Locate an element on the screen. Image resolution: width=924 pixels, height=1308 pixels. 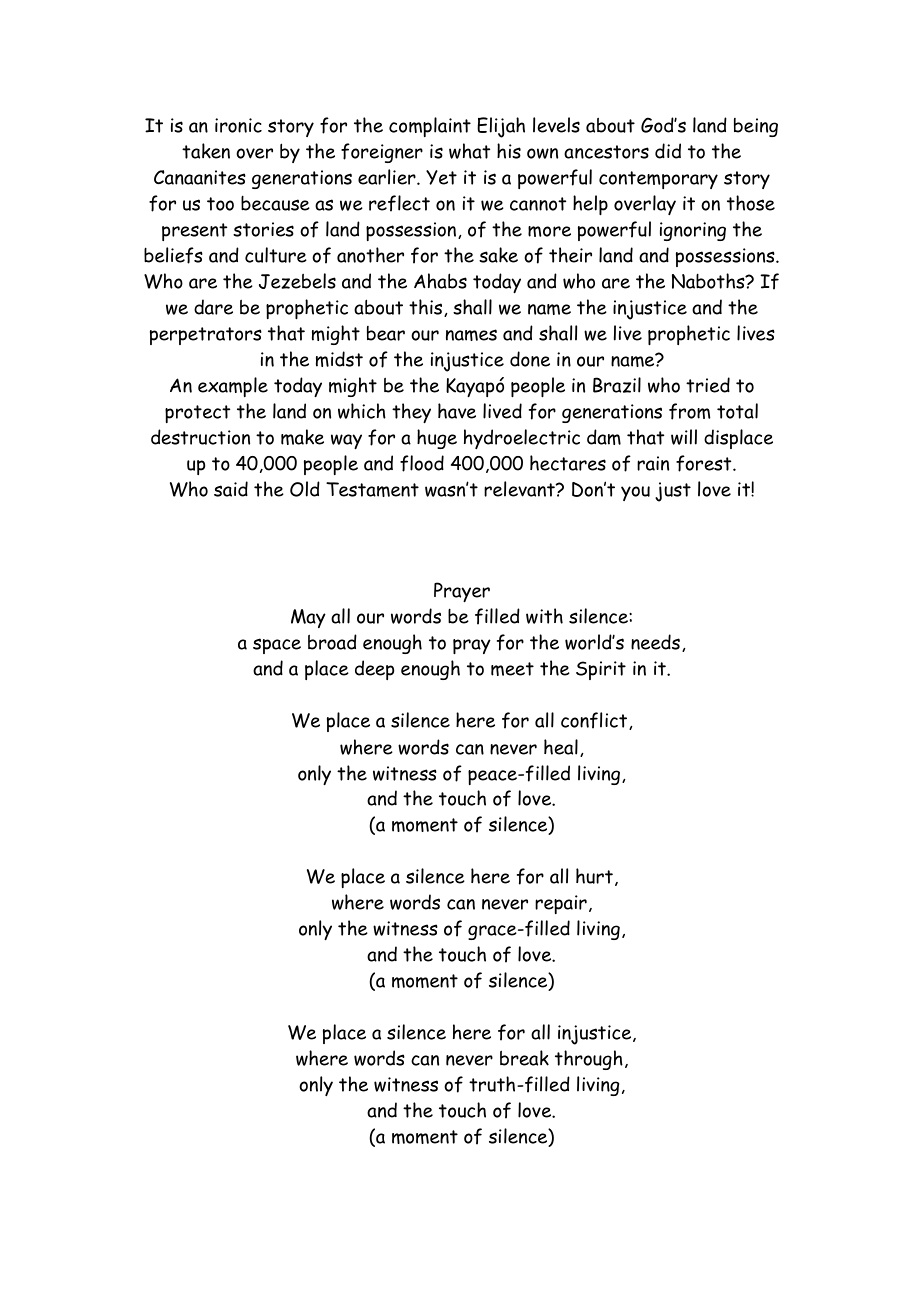
May is located at coordinates (308, 618).
